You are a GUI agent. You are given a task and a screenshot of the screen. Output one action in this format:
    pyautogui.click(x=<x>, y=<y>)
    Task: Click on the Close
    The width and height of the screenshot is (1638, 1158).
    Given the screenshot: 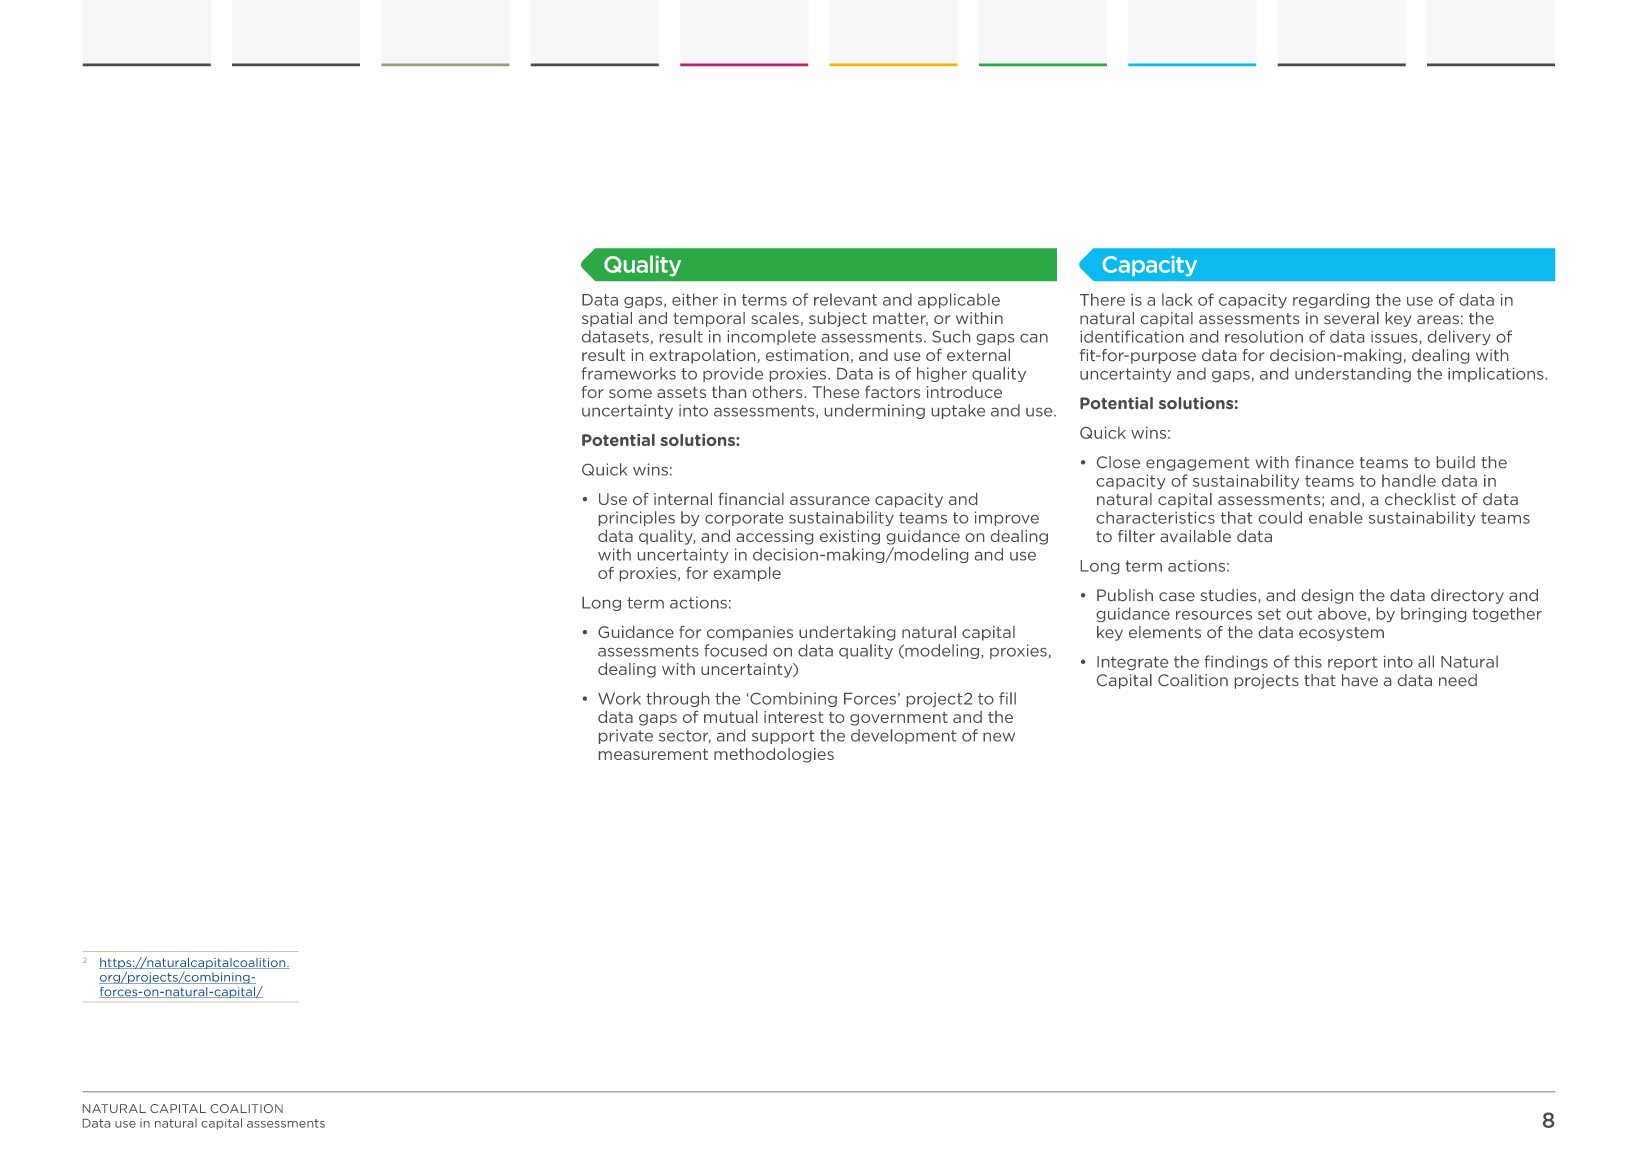 What is the action you would take?
    pyautogui.click(x=1118, y=462)
